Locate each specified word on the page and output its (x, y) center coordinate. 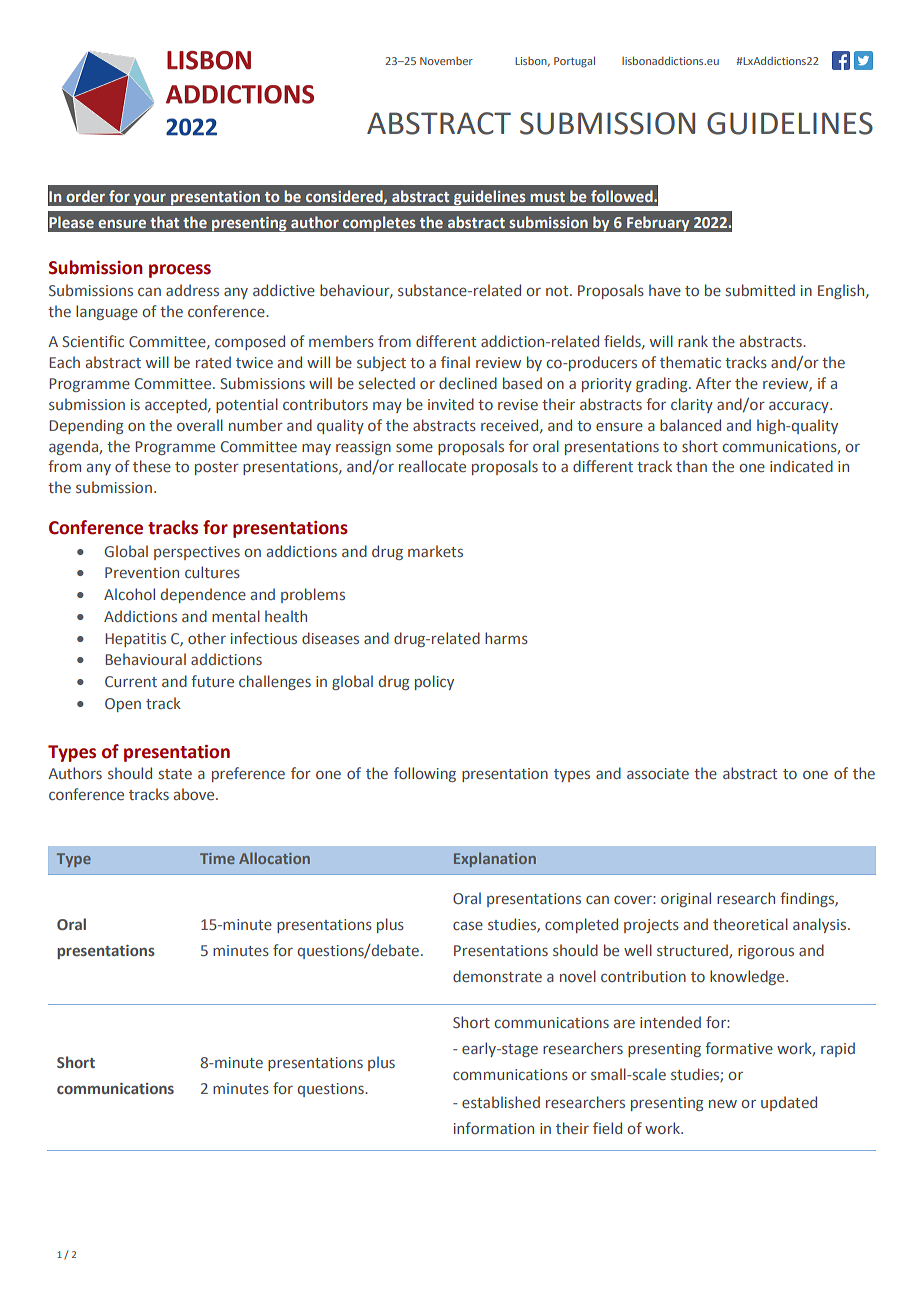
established (501, 1102)
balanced (690, 425)
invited (451, 404)
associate (658, 773)
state (175, 774)
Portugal (574, 62)
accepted (177, 405)
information (494, 1128)
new (723, 1104)
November (446, 61)
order (85, 196)
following (425, 774)
